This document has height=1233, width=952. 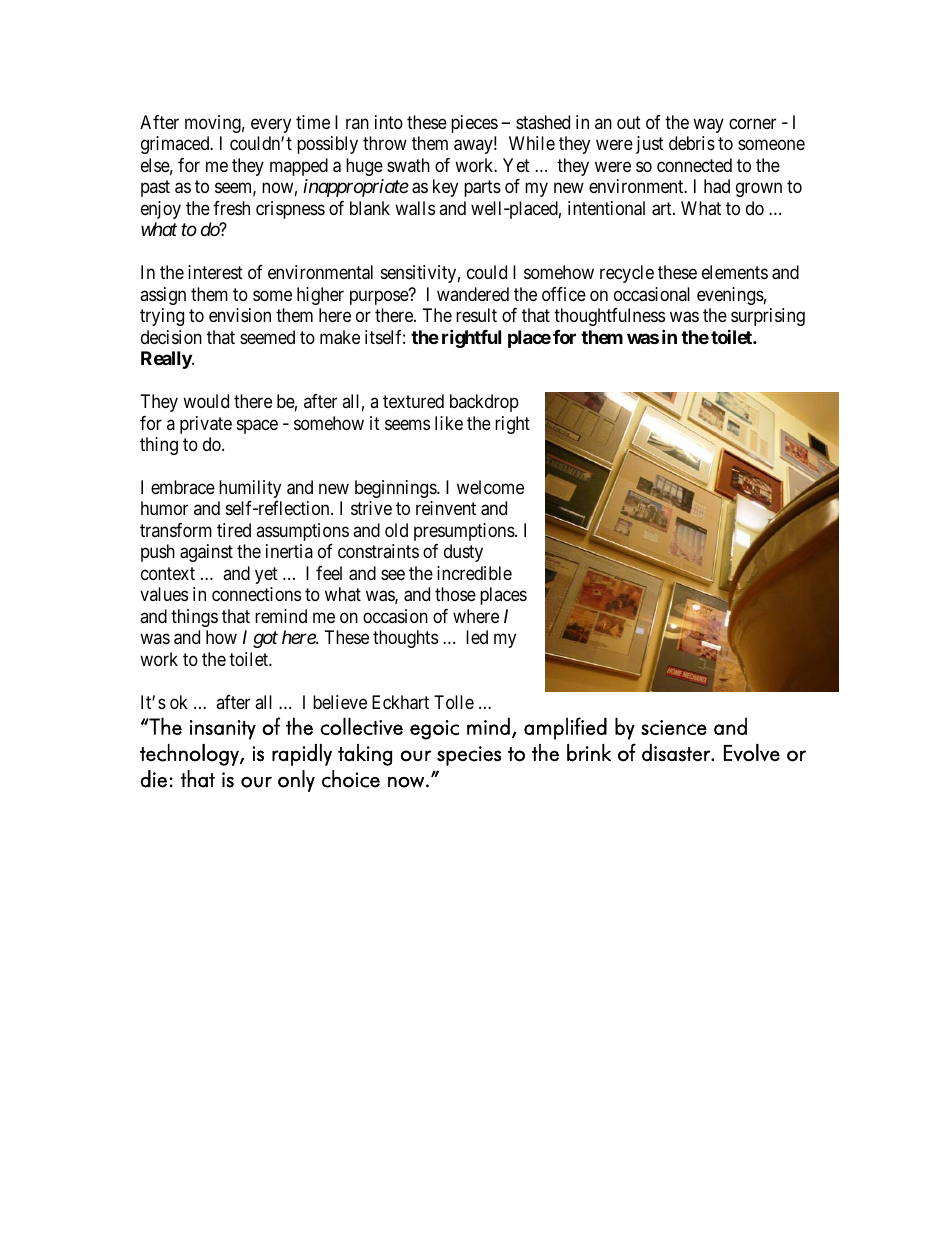 I want to click on pieces, so click(x=474, y=124).
